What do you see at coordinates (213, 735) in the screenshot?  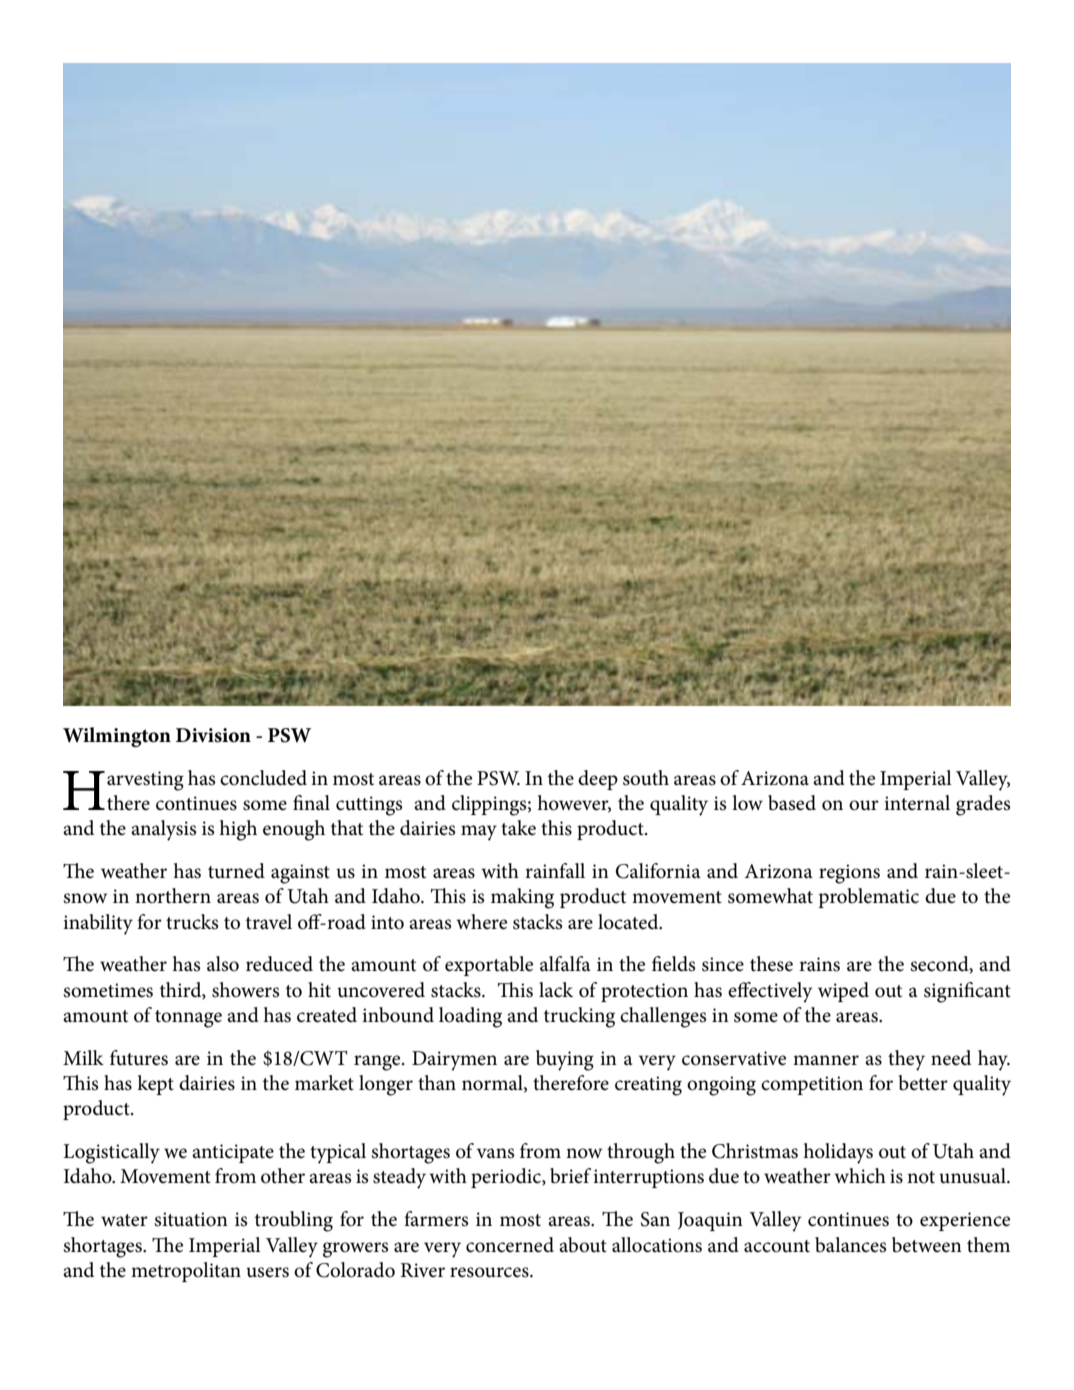 I see `Division` at bounding box center [213, 735].
